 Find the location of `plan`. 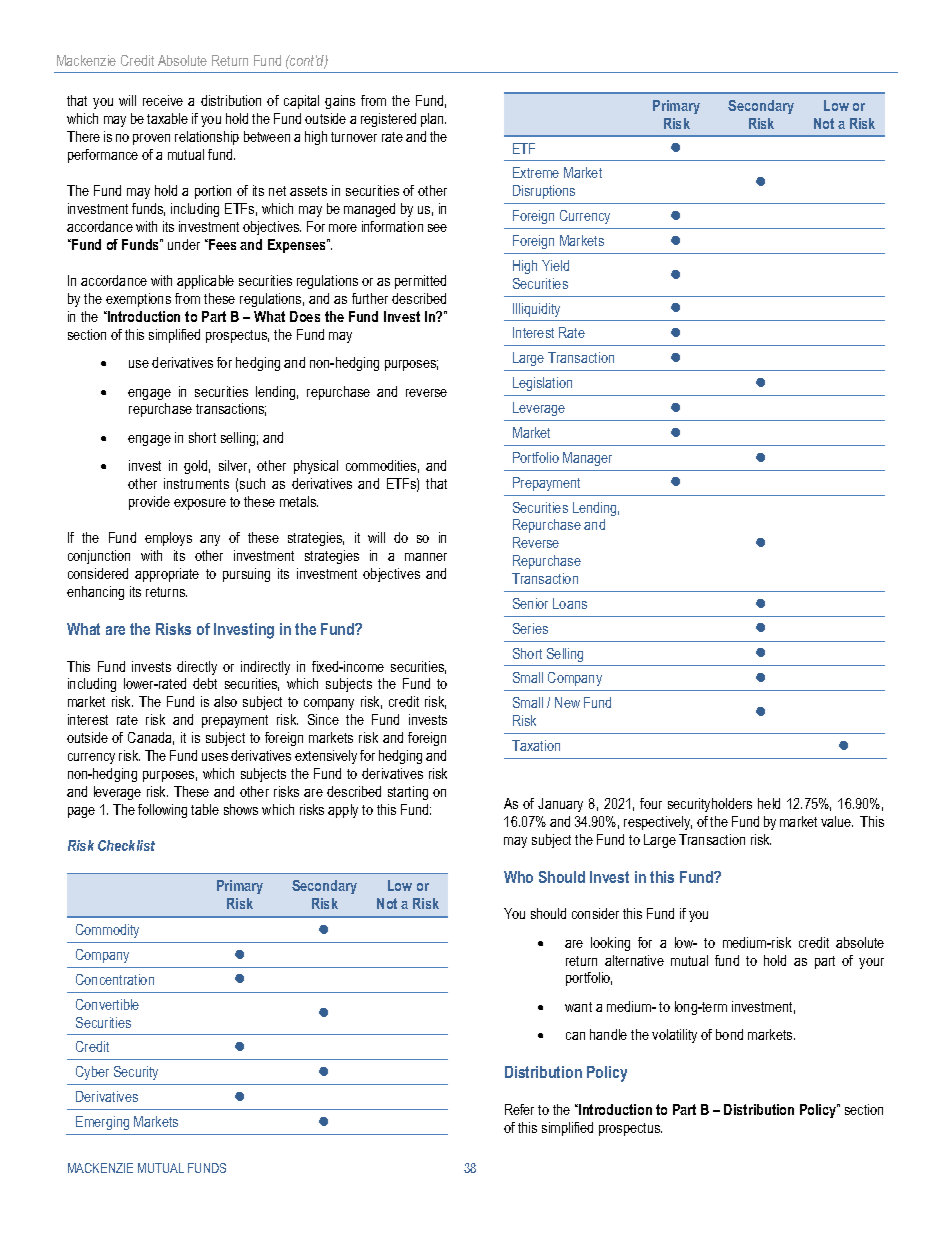

plan is located at coordinates (433, 120).
